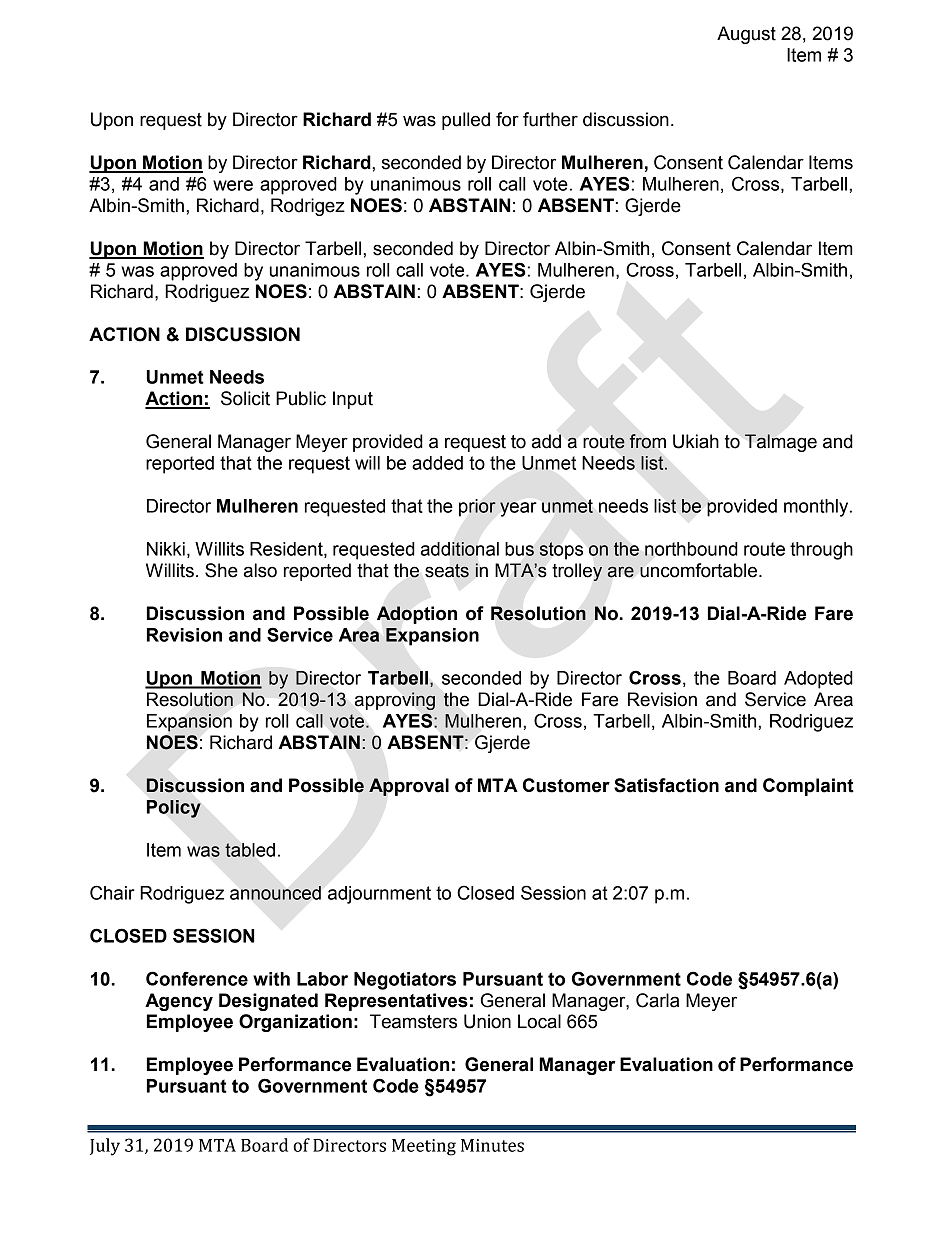  Describe the element at coordinates (245, 398) in the screenshot. I see `Solicit` at that location.
